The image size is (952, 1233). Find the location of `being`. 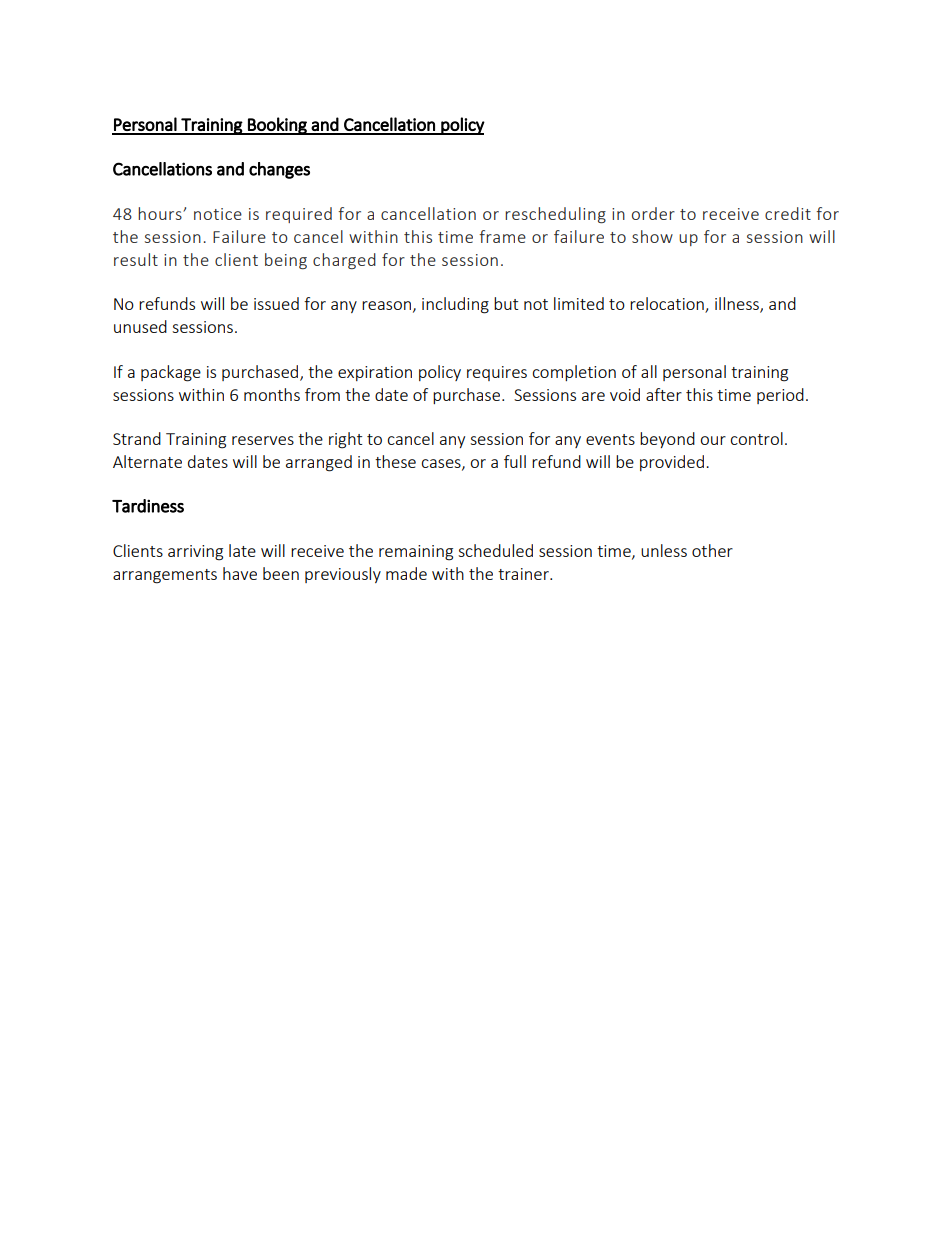

being is located at coordinates (286, 261).
